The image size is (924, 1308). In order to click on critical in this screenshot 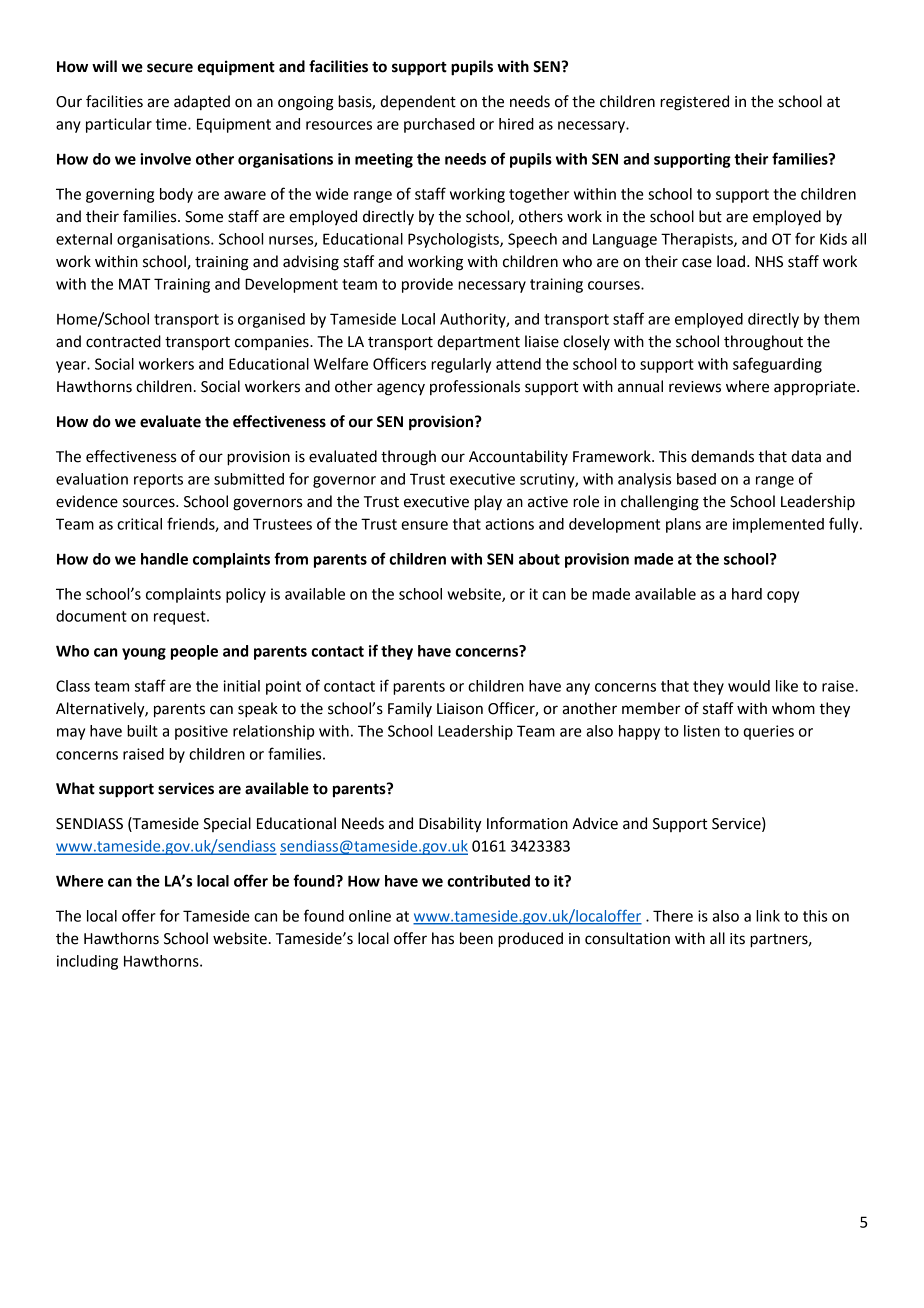, I will do `click(139, 524)`.
